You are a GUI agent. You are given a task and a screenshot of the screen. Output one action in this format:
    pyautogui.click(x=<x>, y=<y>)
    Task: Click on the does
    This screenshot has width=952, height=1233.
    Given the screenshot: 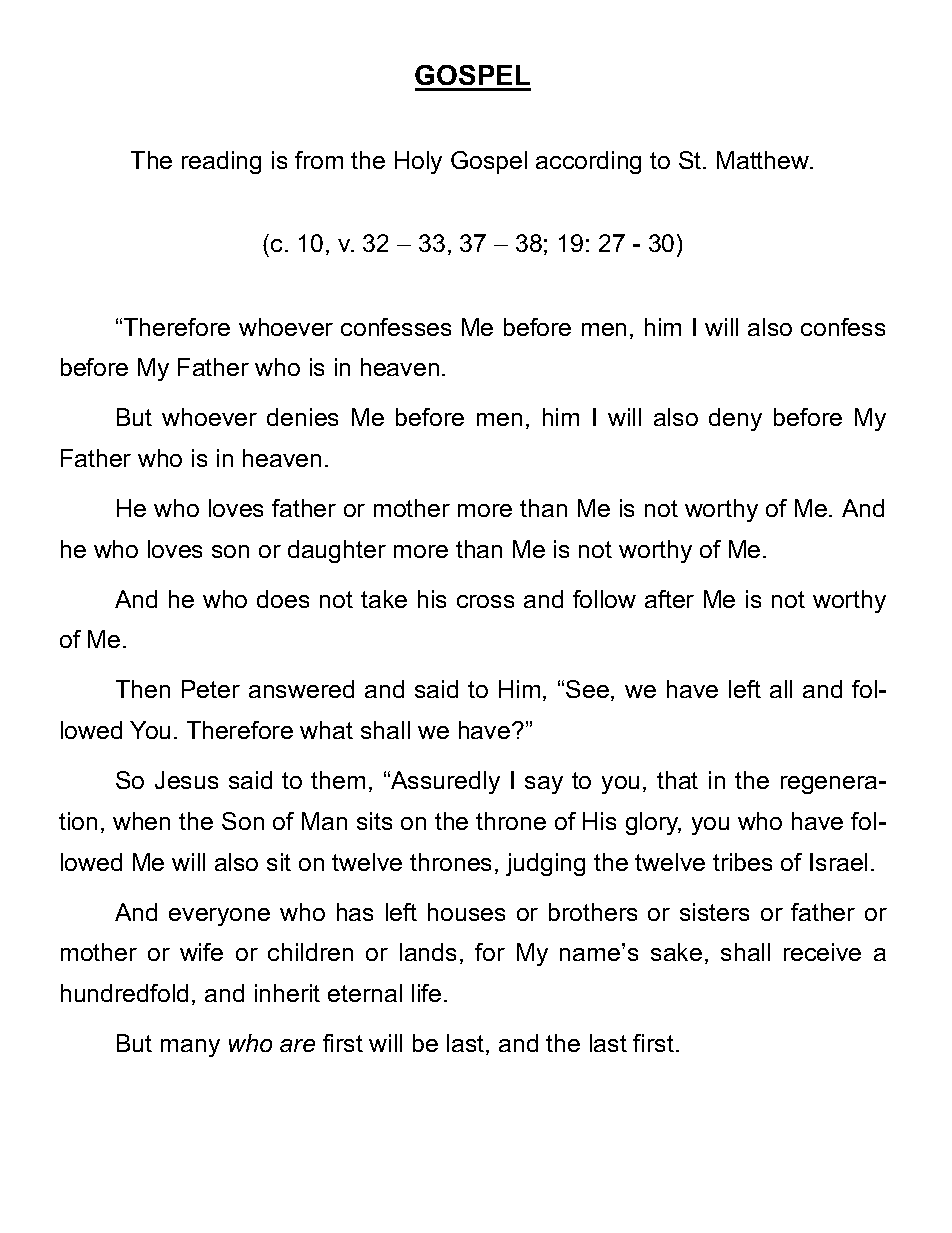 What is the action you would take?
    pyautogui.click(x=283, y=599)
